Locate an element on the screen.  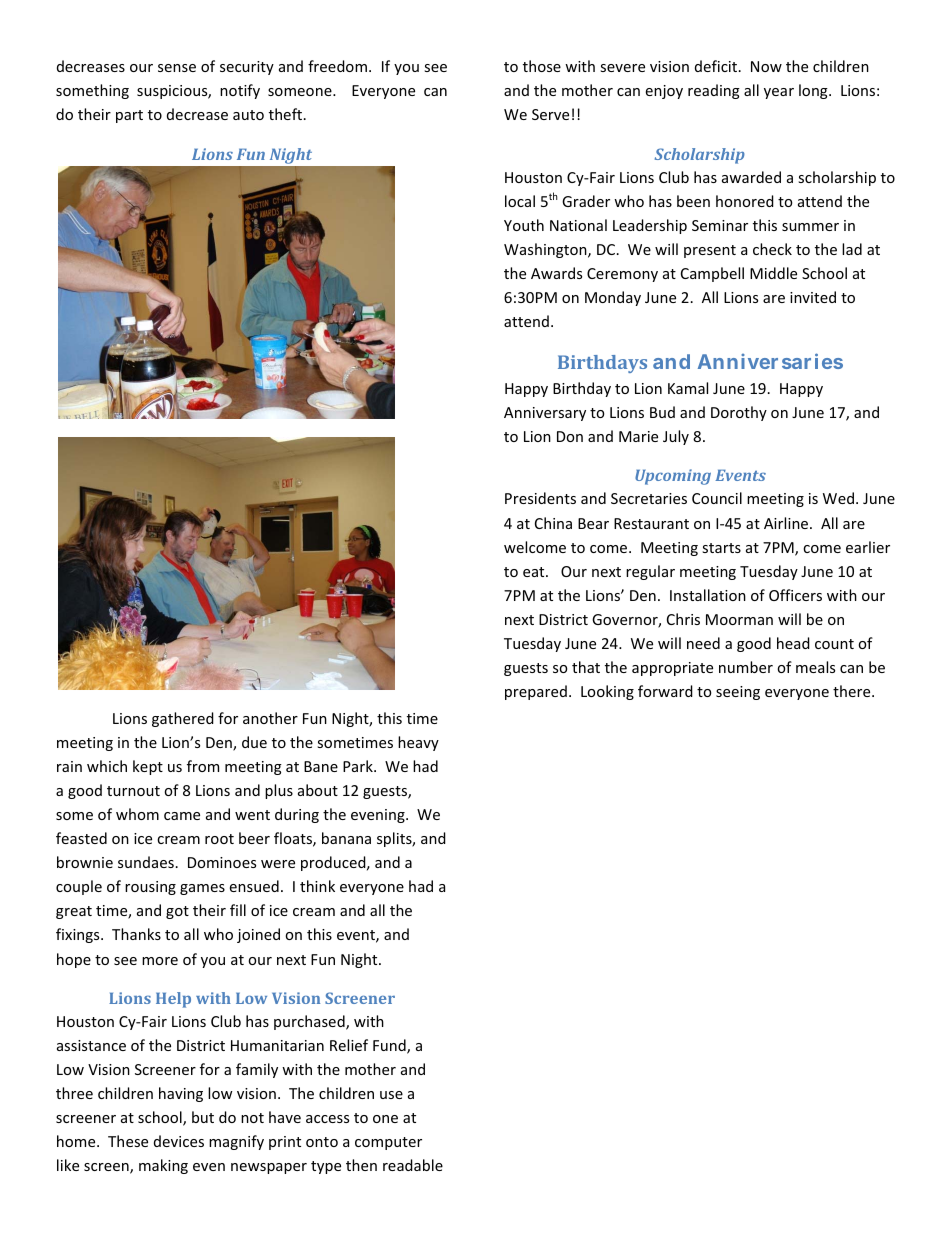
computer is located at coordinates (388, 1143).
